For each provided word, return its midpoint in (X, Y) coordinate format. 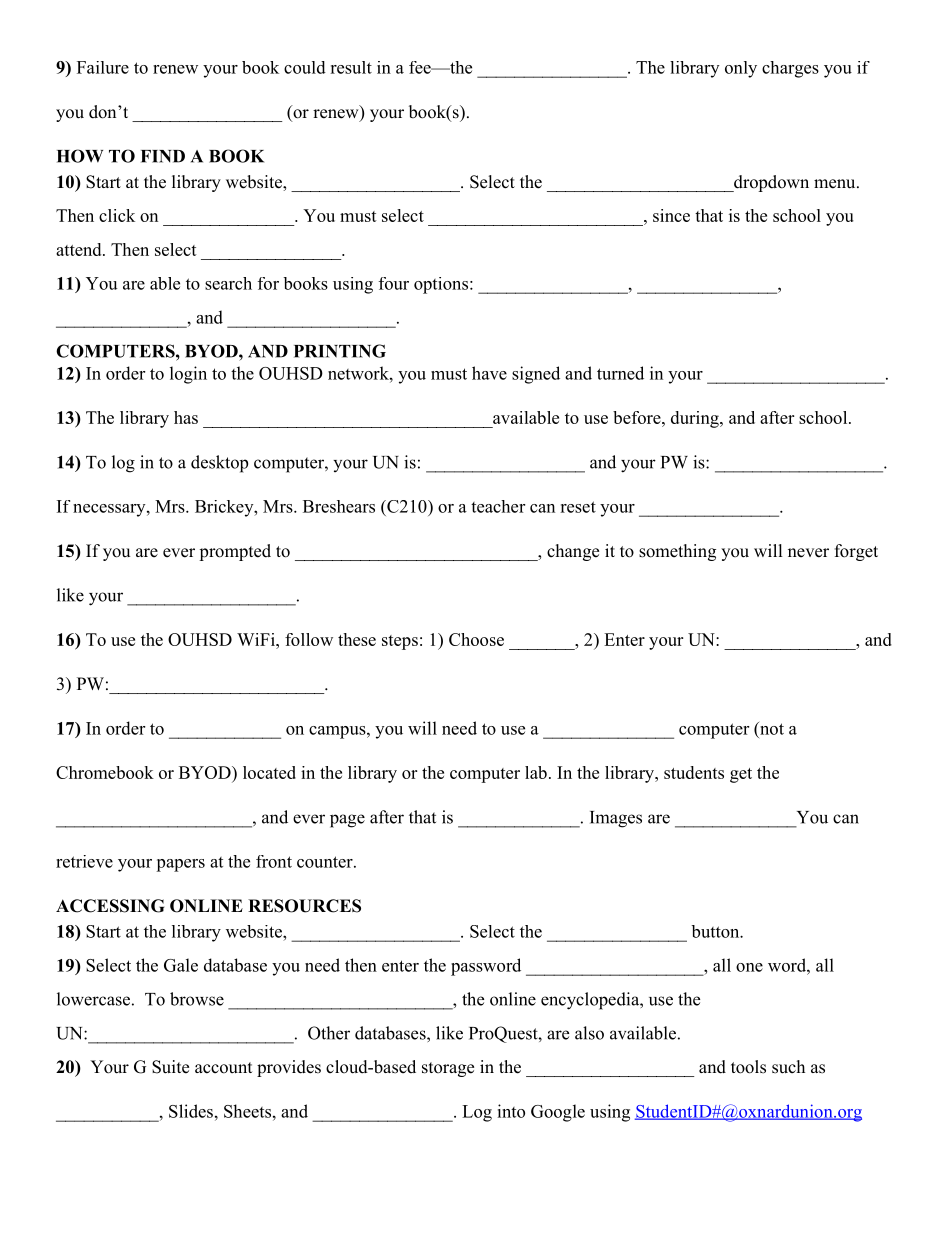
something (677, 552)
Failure (103, 67)
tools (748, 1067)
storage (448, 1069)
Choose (476, 639)
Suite (170, 1067)
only (741, 69)
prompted (235, 552)
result (351, 67)
